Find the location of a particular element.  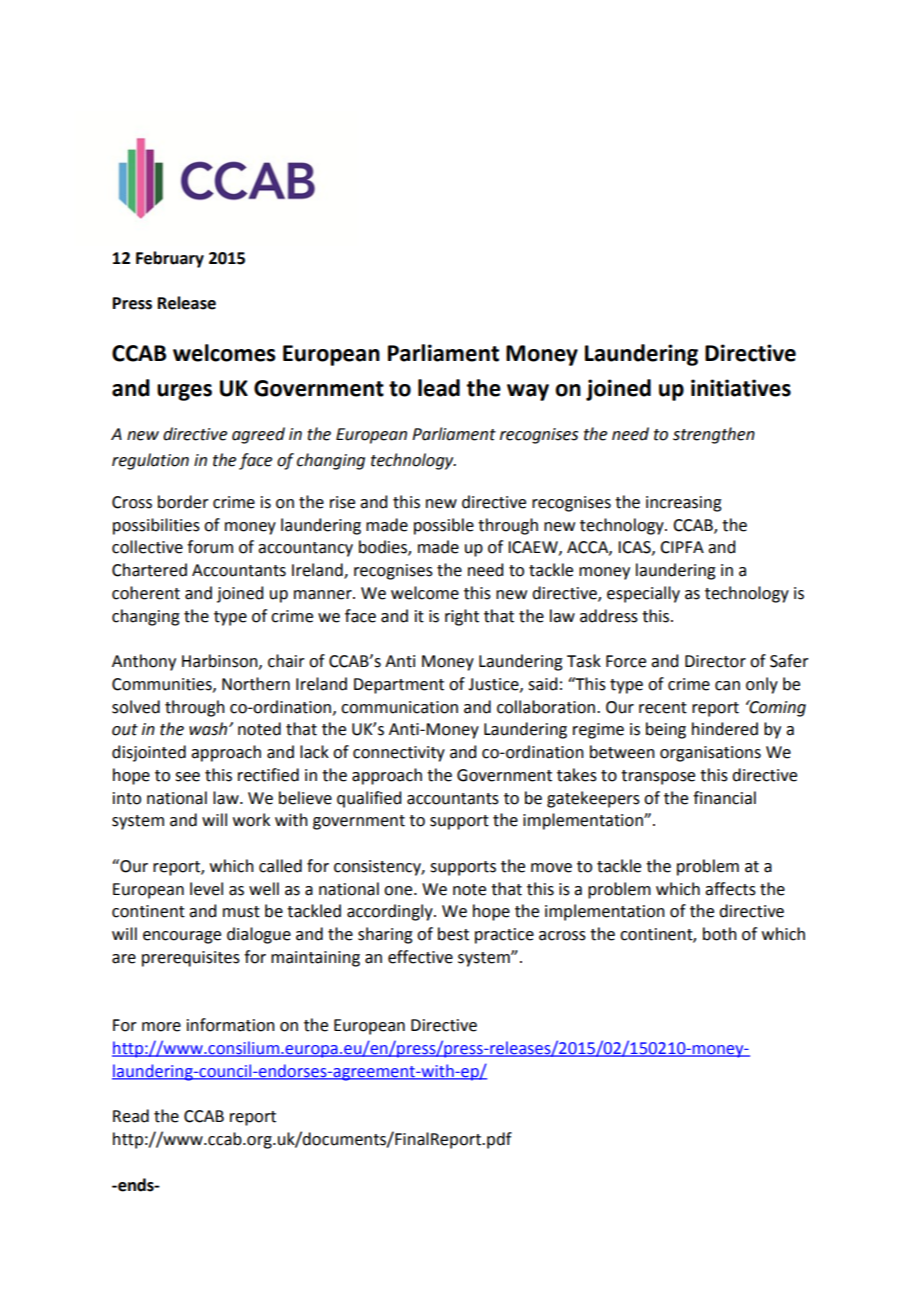

Director is located at coordinates (715, 661).
